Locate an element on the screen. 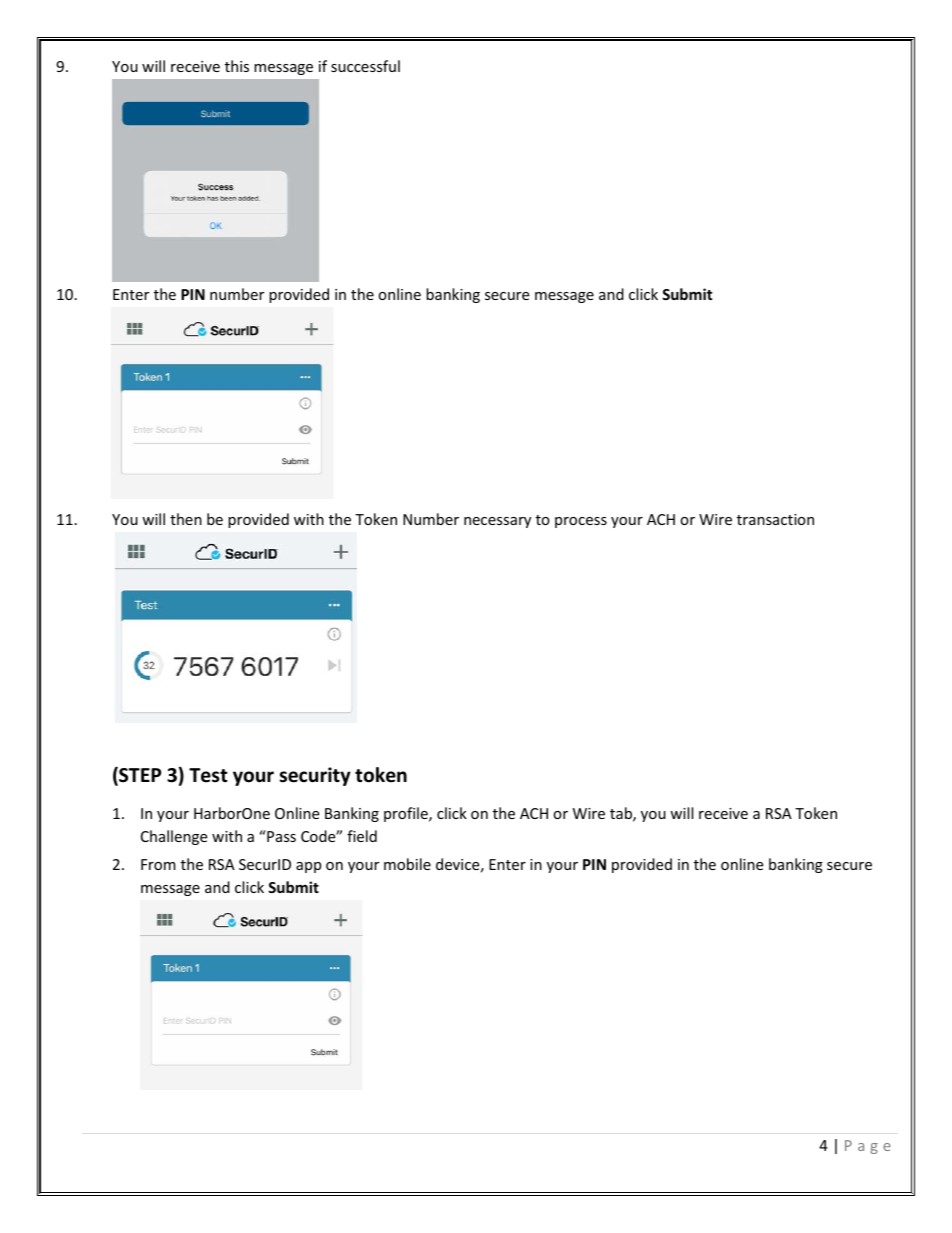 Image resolution: width=952 pixels, height=1233 pixels. Page is located at coordinates (868, 1147).
